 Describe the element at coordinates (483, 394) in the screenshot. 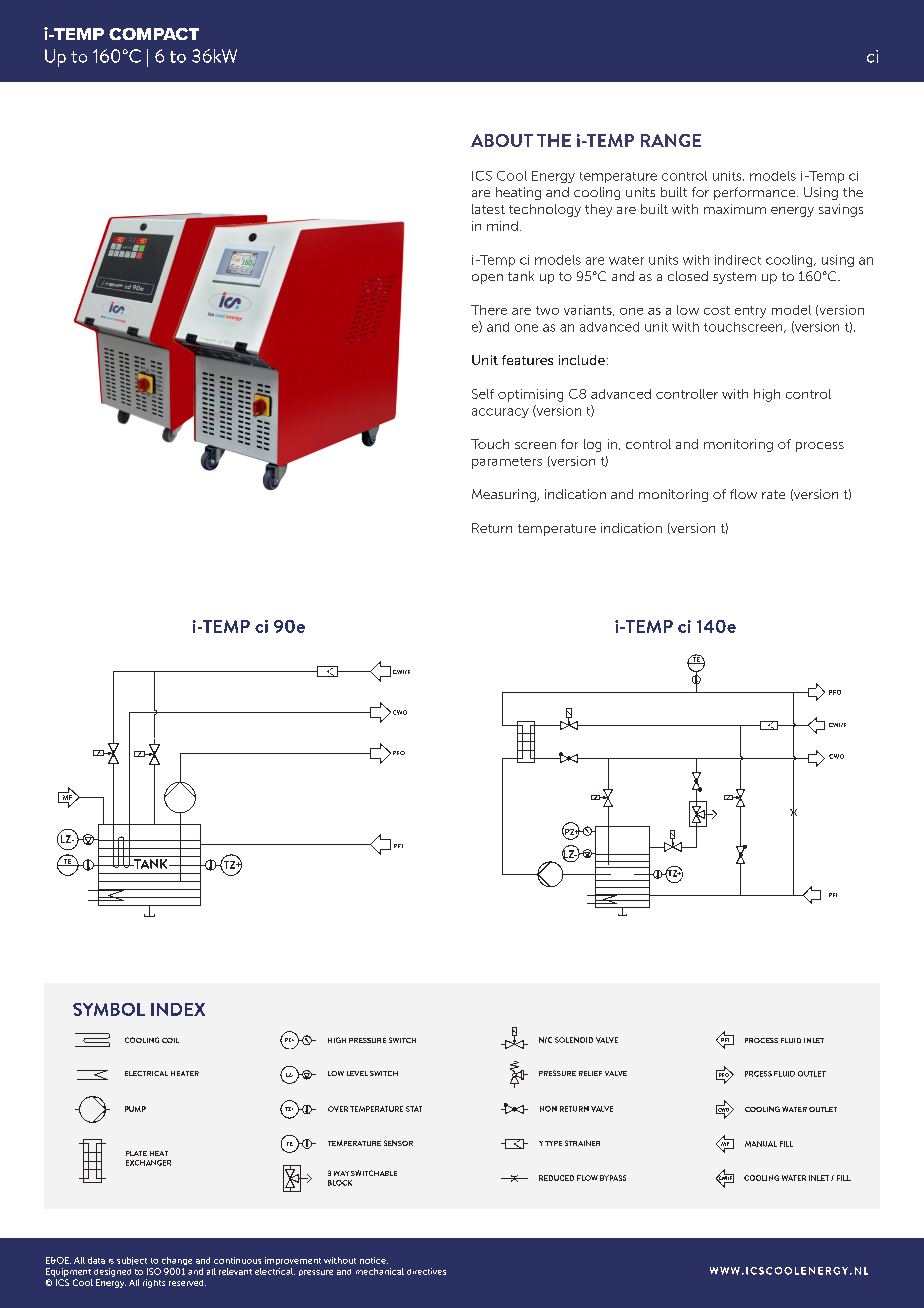

I see `Self` at that location.
